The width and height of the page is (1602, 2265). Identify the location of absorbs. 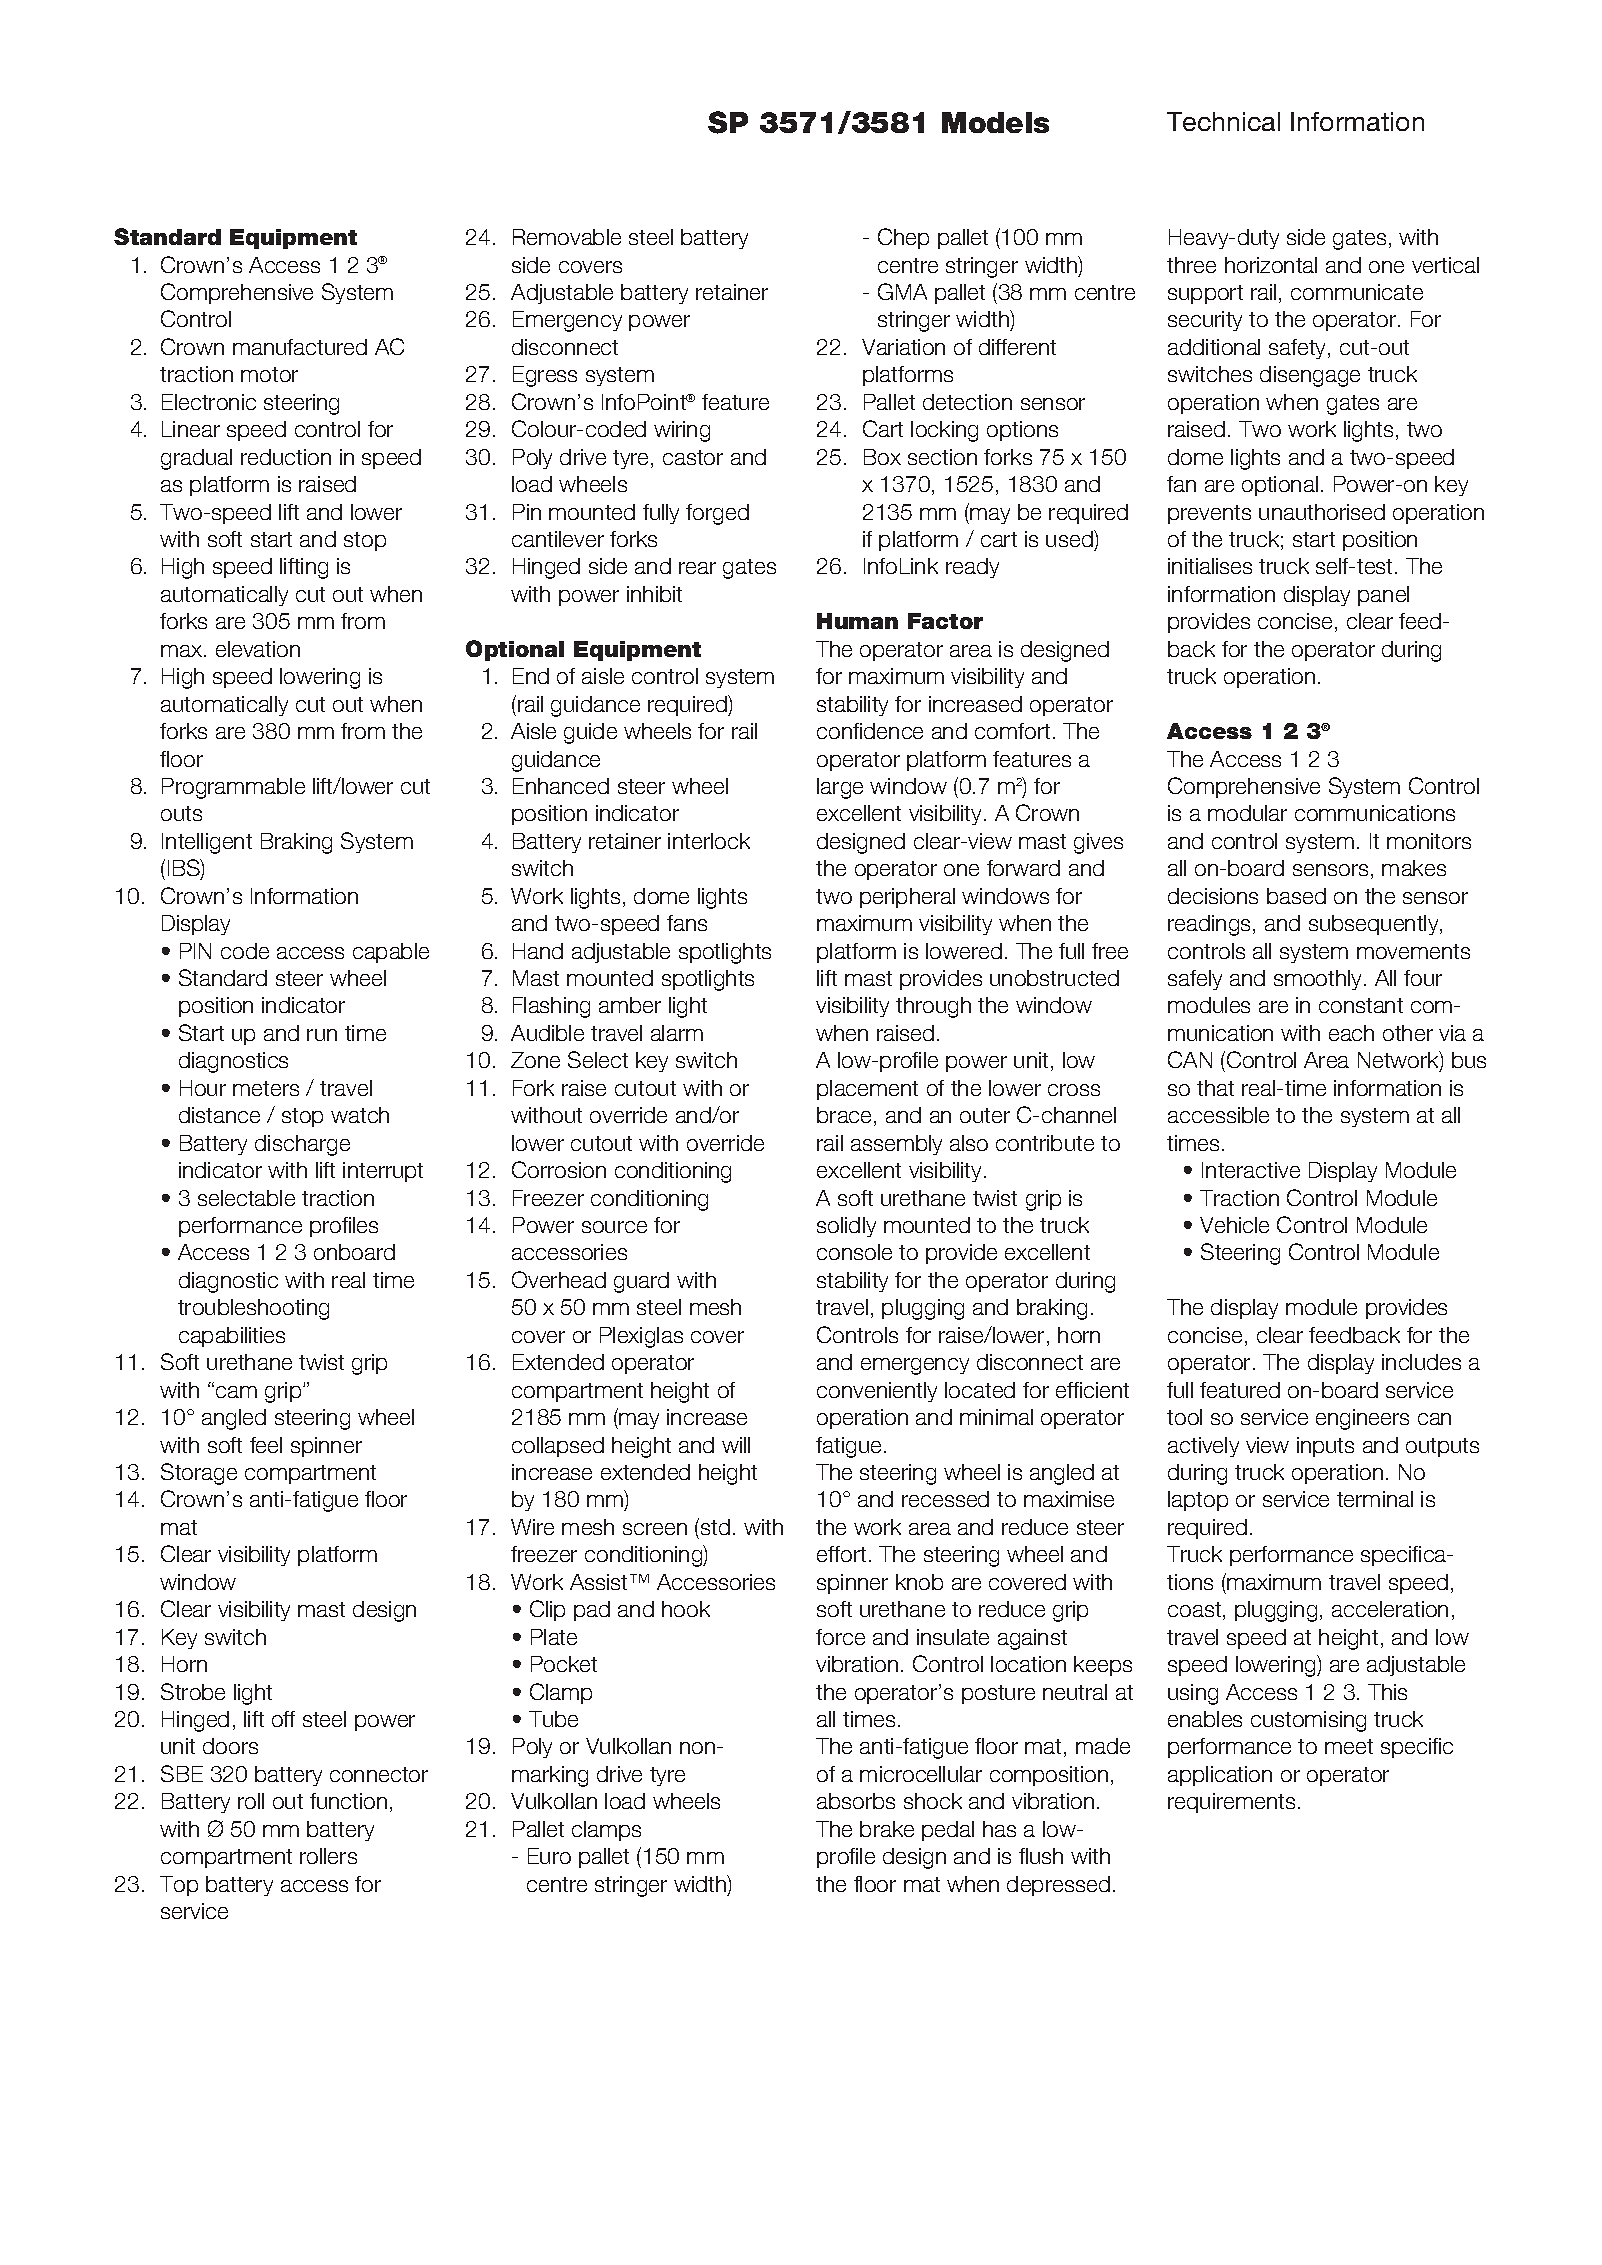
(856, 1801).
